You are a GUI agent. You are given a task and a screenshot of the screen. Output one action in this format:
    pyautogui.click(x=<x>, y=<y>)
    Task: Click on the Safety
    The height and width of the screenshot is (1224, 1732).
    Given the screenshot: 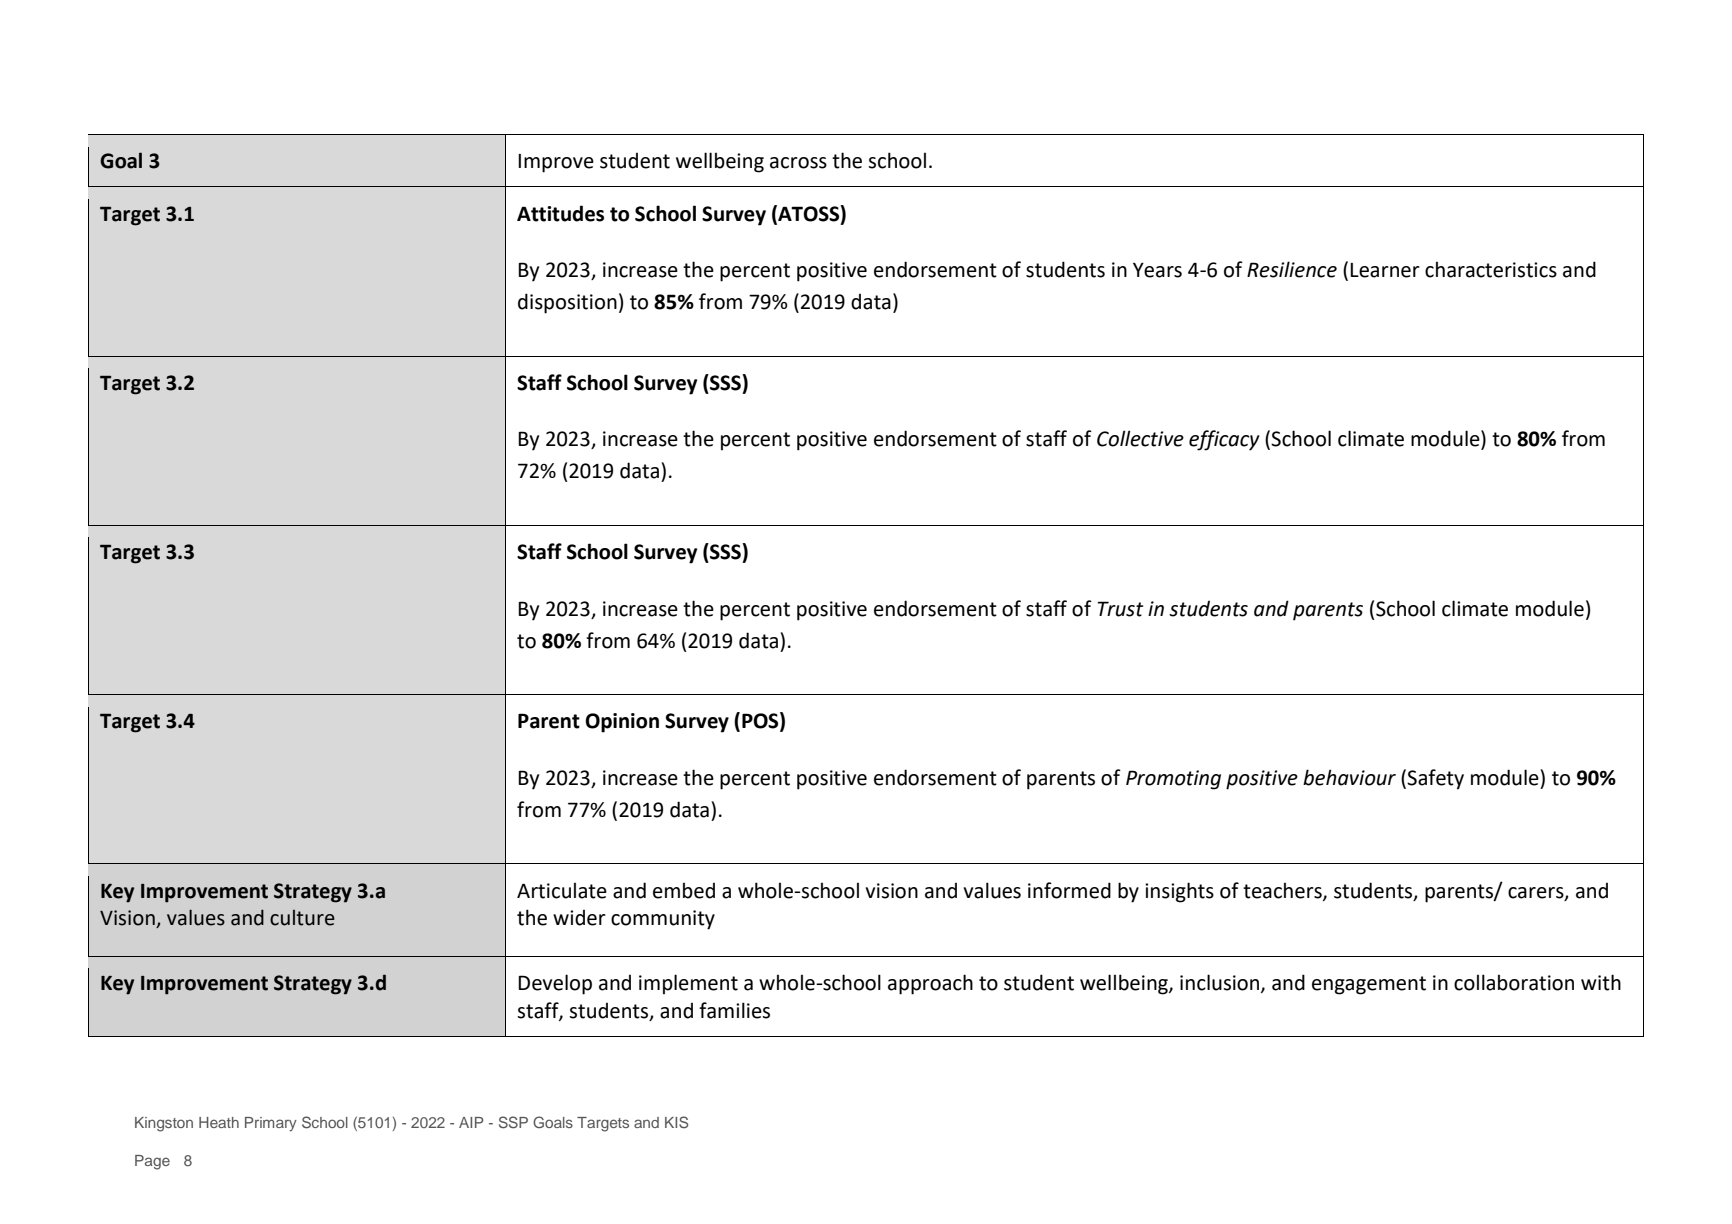 What is the action you would take?
    pyautogui.click(x=1435, y=779)
